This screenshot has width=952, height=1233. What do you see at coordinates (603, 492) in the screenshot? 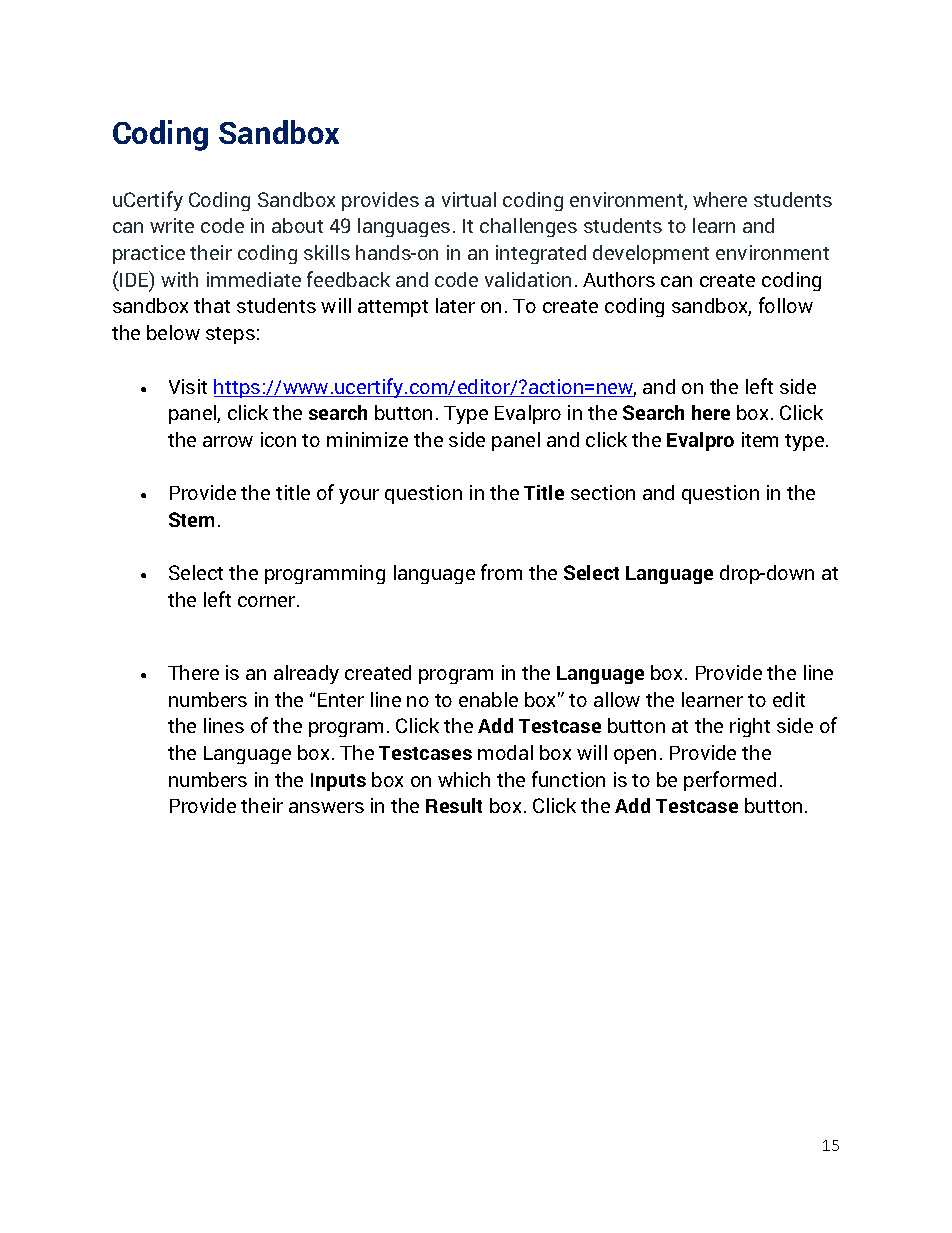
I see `section` at bounding box center [603, 492].
